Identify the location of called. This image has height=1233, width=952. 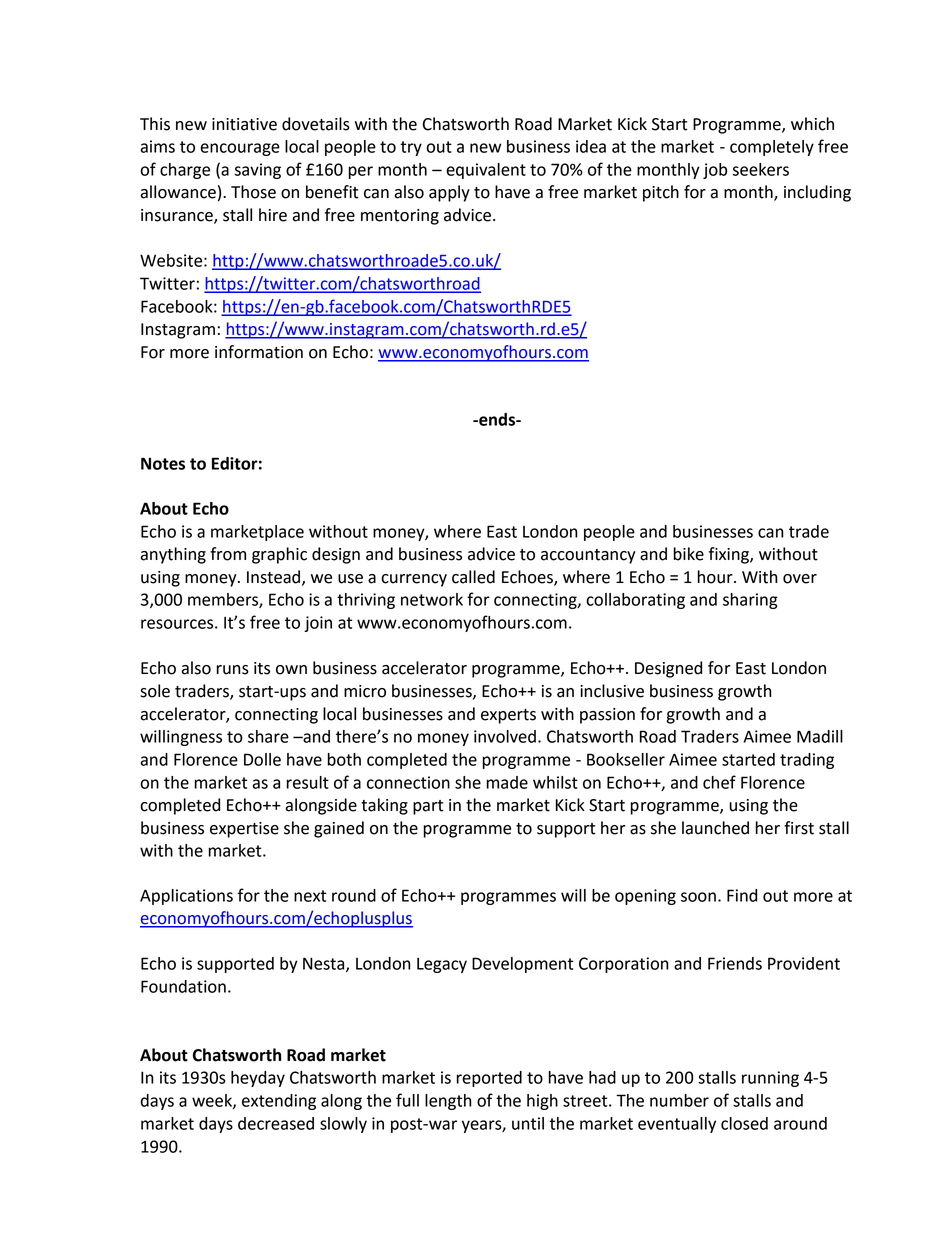
(473, 577).
